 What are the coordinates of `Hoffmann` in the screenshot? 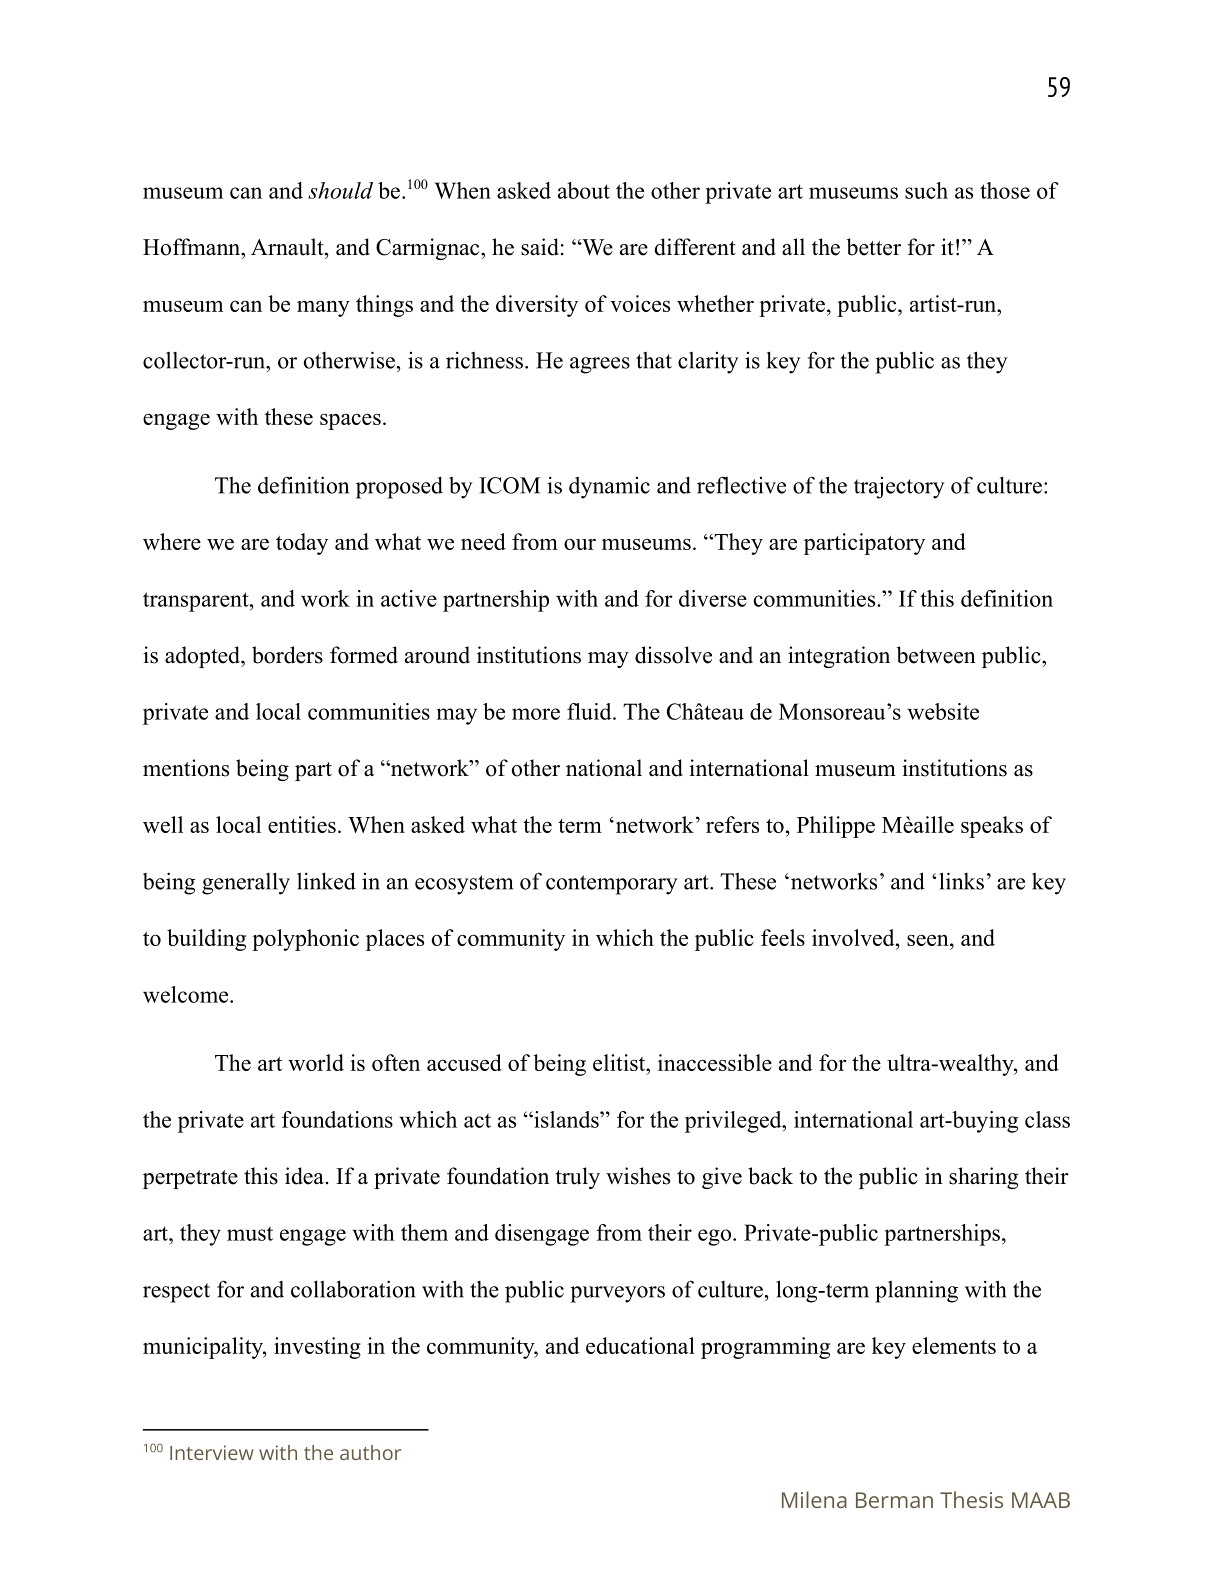 It's located at (193, 247).
